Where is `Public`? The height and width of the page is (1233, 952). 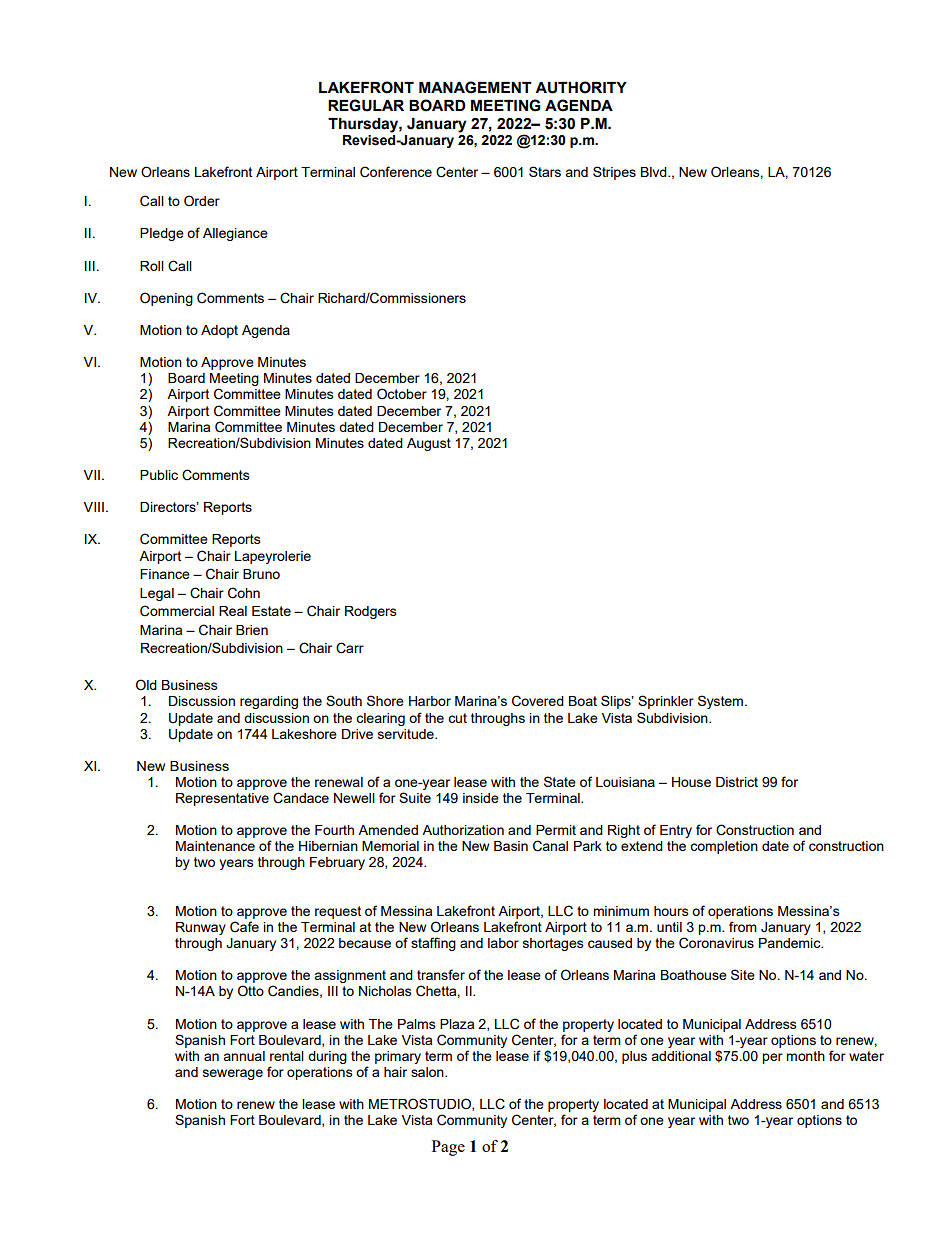
Public is located at coordinates (159, 475).
